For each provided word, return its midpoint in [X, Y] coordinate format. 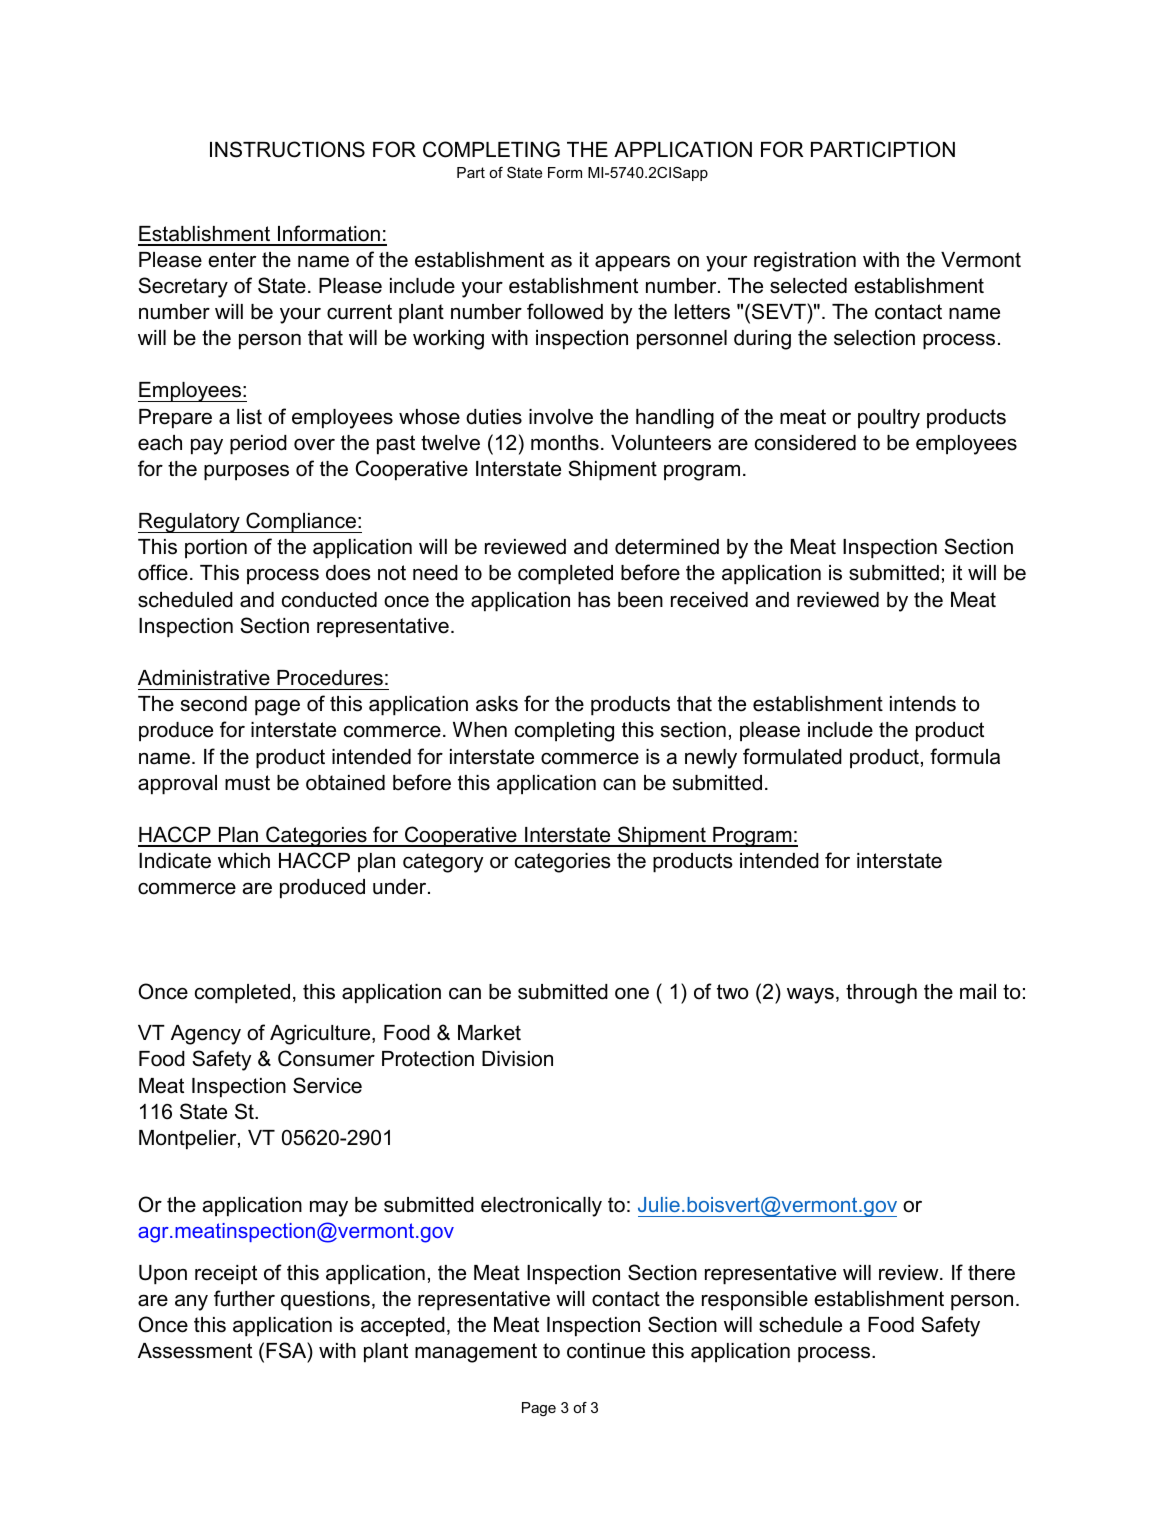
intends [923, 704]
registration [805, 262]
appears [632, 263]
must [247, 783]
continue [606, 1351]
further [244, 1298]
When [480, 730]
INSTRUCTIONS [287, 149]
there [991, 1273]
